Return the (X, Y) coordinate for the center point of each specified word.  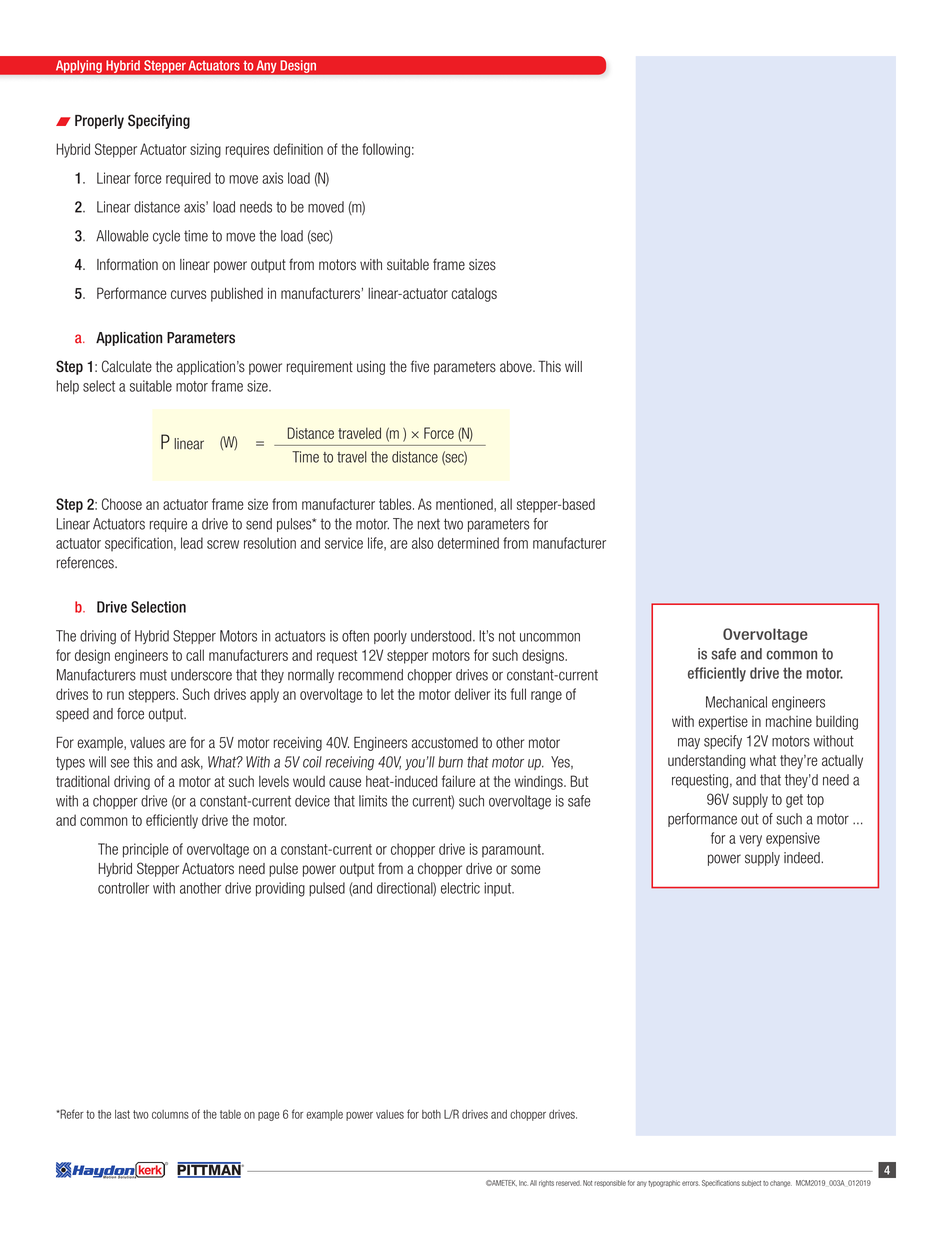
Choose (122, 504)
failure (458, 781)
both (431, 1114)
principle (146, 850)
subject (751, 1183)
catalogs (474, 295)
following (386, 150)
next (429, 524)
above (517, 367)
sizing (205, 150)
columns (170, 1114)
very (750, 841)
